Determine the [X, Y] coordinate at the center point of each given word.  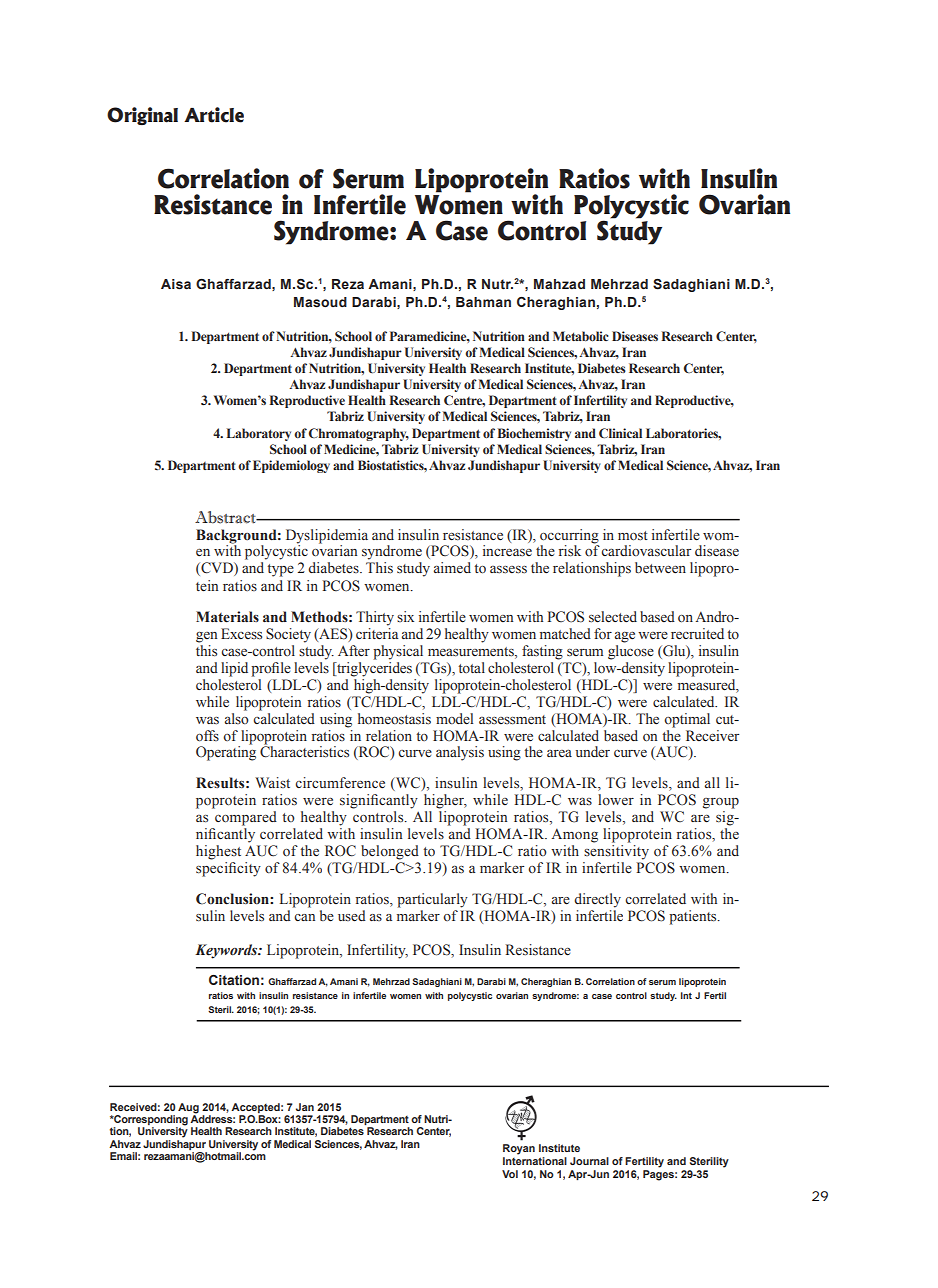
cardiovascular [646, 551]
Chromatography [359, 434]
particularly [432, 900]
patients [694, 917]
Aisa [176, 284]
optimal [687, 720]
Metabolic [581, 336]
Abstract [226, 517]
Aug [188, 1108]
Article [214, 115]
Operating [226, 752]
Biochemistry [534, 434]
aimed [452, 567]
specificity [228, 869]
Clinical [620, 433]
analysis [460, 753]
